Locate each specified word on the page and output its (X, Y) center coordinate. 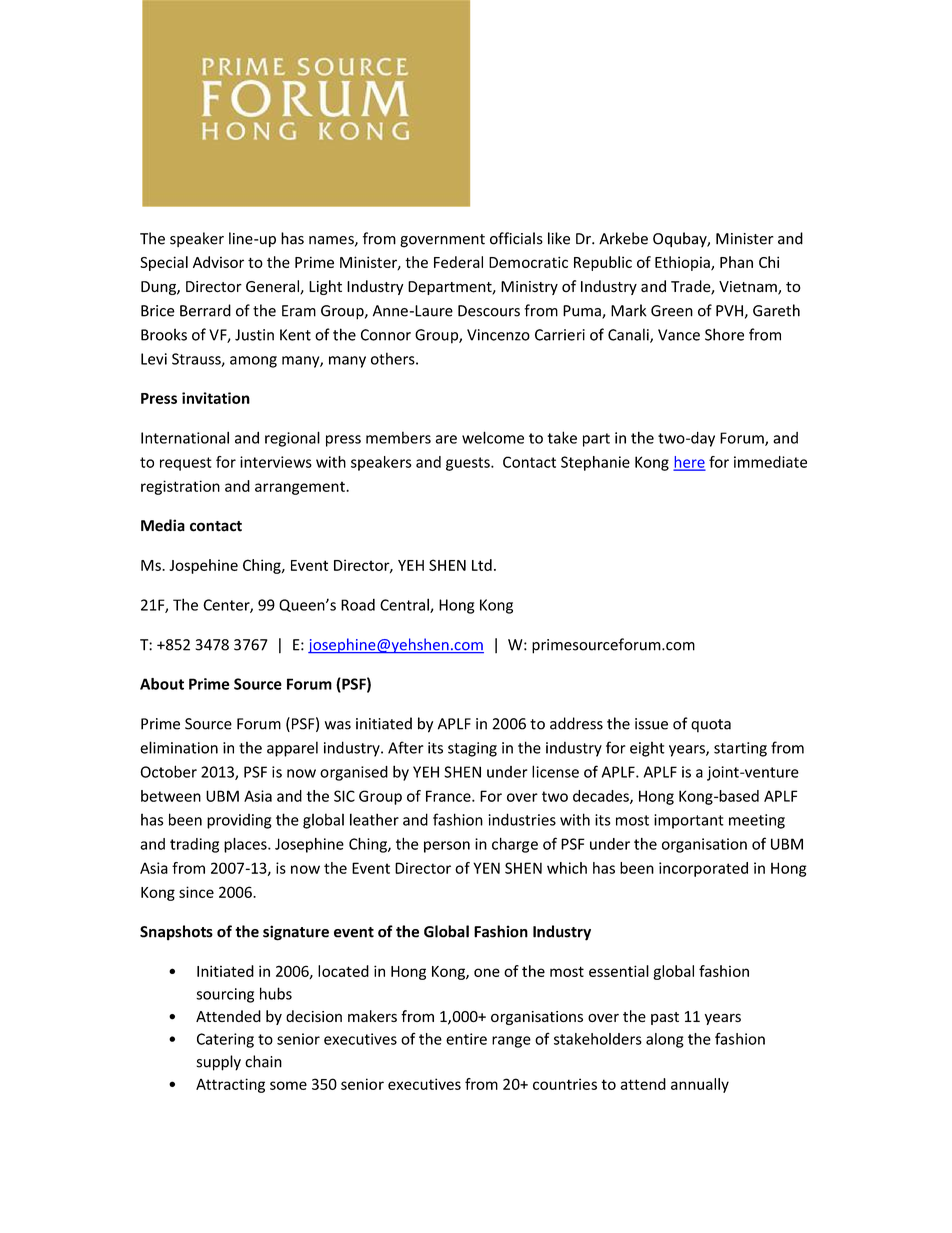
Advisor (218, 262)
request (186, 464)
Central (405, 605)
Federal (458, 262)
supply (219, 1063)
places (246, 845)
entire (466, 1039)
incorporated (703, 869)
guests (469, 464)
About (162, 684)
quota (711, 726)
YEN (486, 868)
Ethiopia (683, 263)
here (689, 463)
